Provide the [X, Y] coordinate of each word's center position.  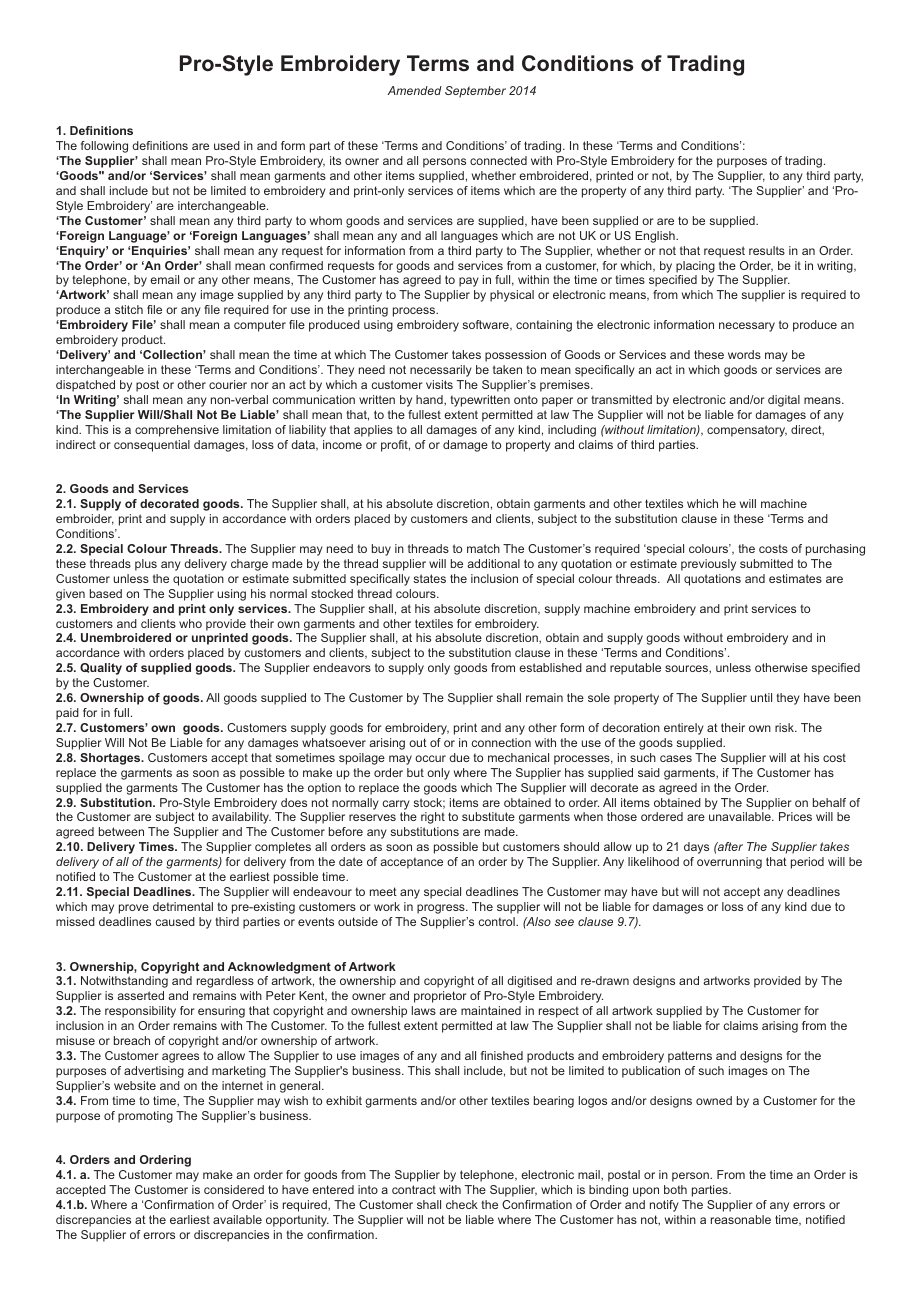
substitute [488, 816]
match [483, 548]
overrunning [729, 863]
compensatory [747, 431]
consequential [152, 446]
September [475, 92]
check [462, 1204]
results [767, 250]
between [121, 831]
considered [234, 1189]
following [104, 147]
